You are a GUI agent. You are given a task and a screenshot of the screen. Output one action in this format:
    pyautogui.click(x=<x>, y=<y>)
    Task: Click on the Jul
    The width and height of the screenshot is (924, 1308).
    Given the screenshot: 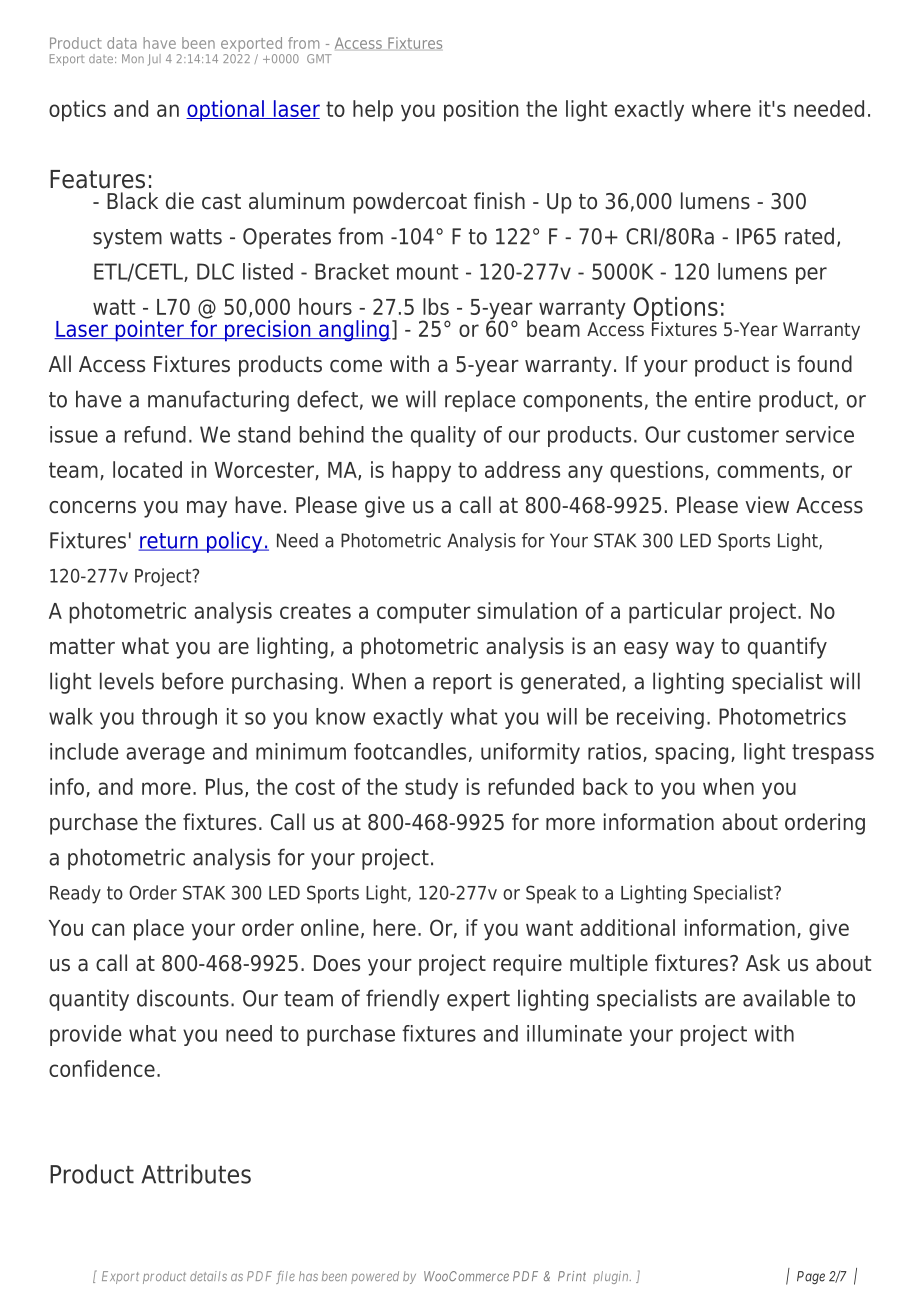 What is the action you would take?
    pyautogui.click(x=154, y=60)
